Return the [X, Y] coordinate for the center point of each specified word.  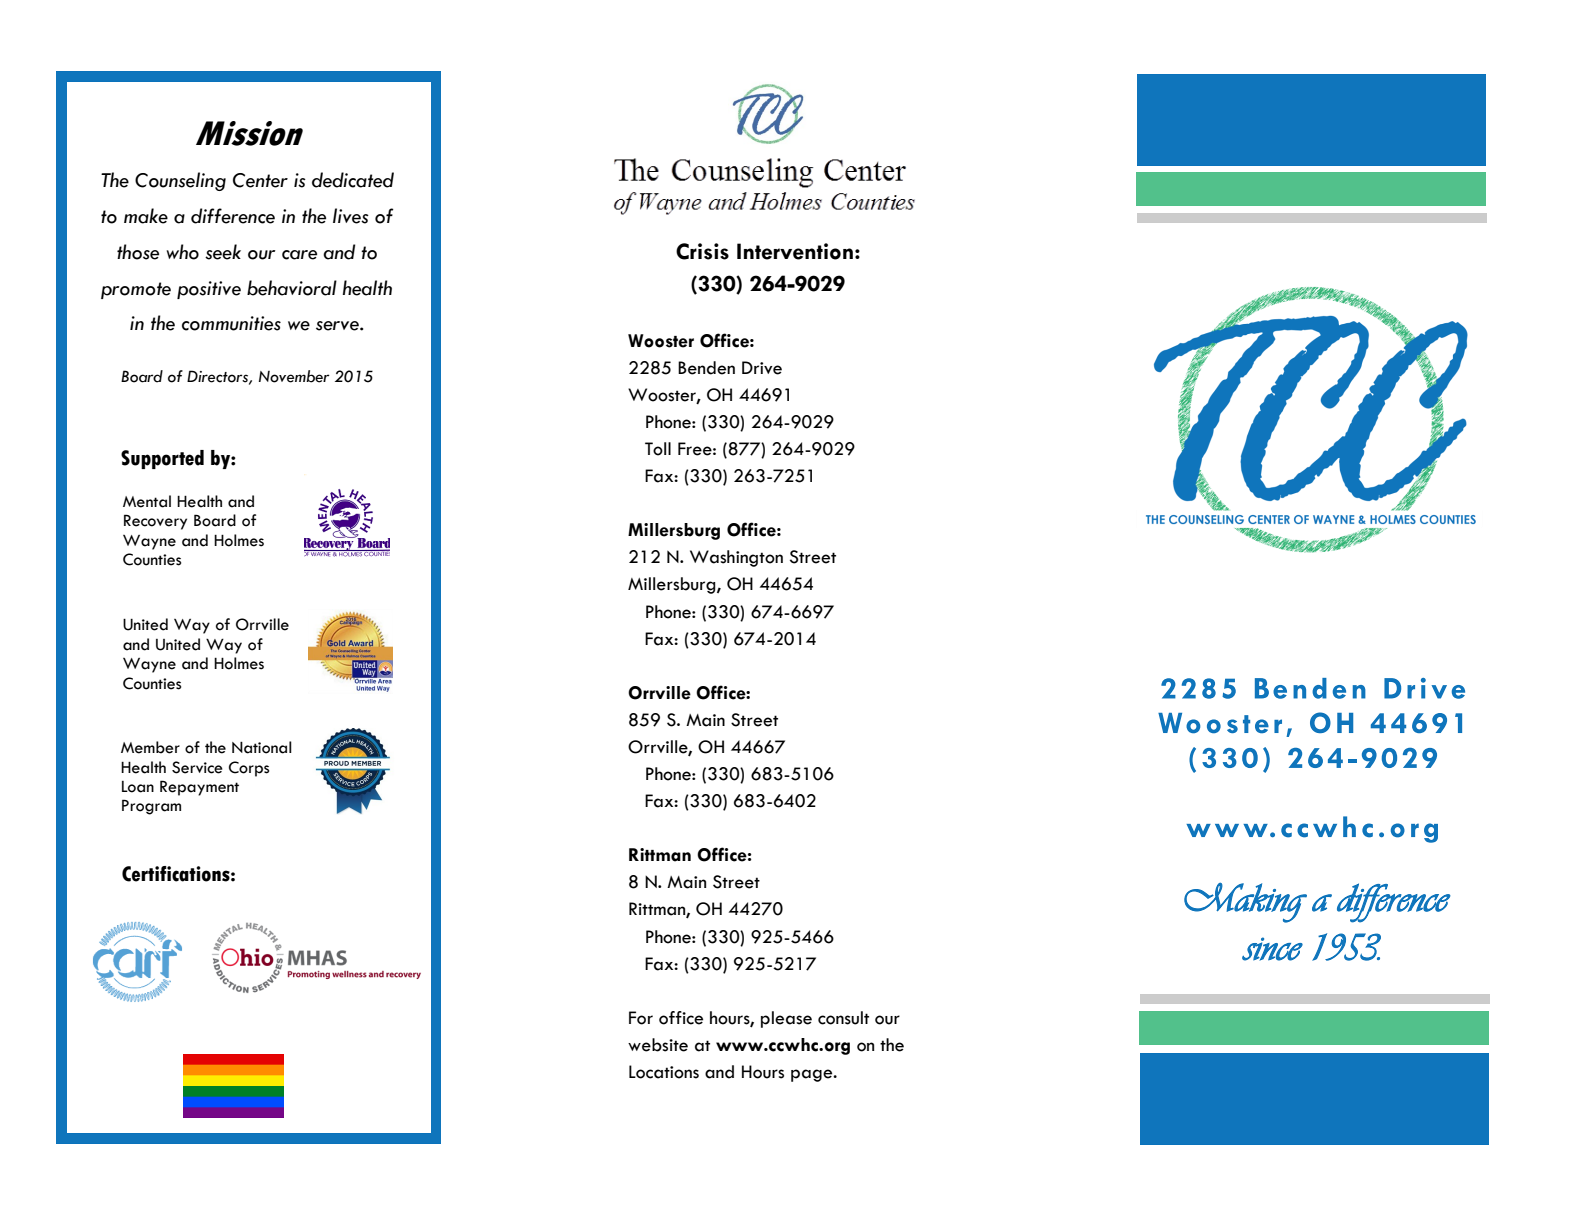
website [658, 1045]
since [1272, 949]
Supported [162, 459]
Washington [736, 558]
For [641, 1018]
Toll [658, 449]
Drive [762, 368]
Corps [249, 769]
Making [1245, 902]
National [262, 747]
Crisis [702, 251]
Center [260, 180]
